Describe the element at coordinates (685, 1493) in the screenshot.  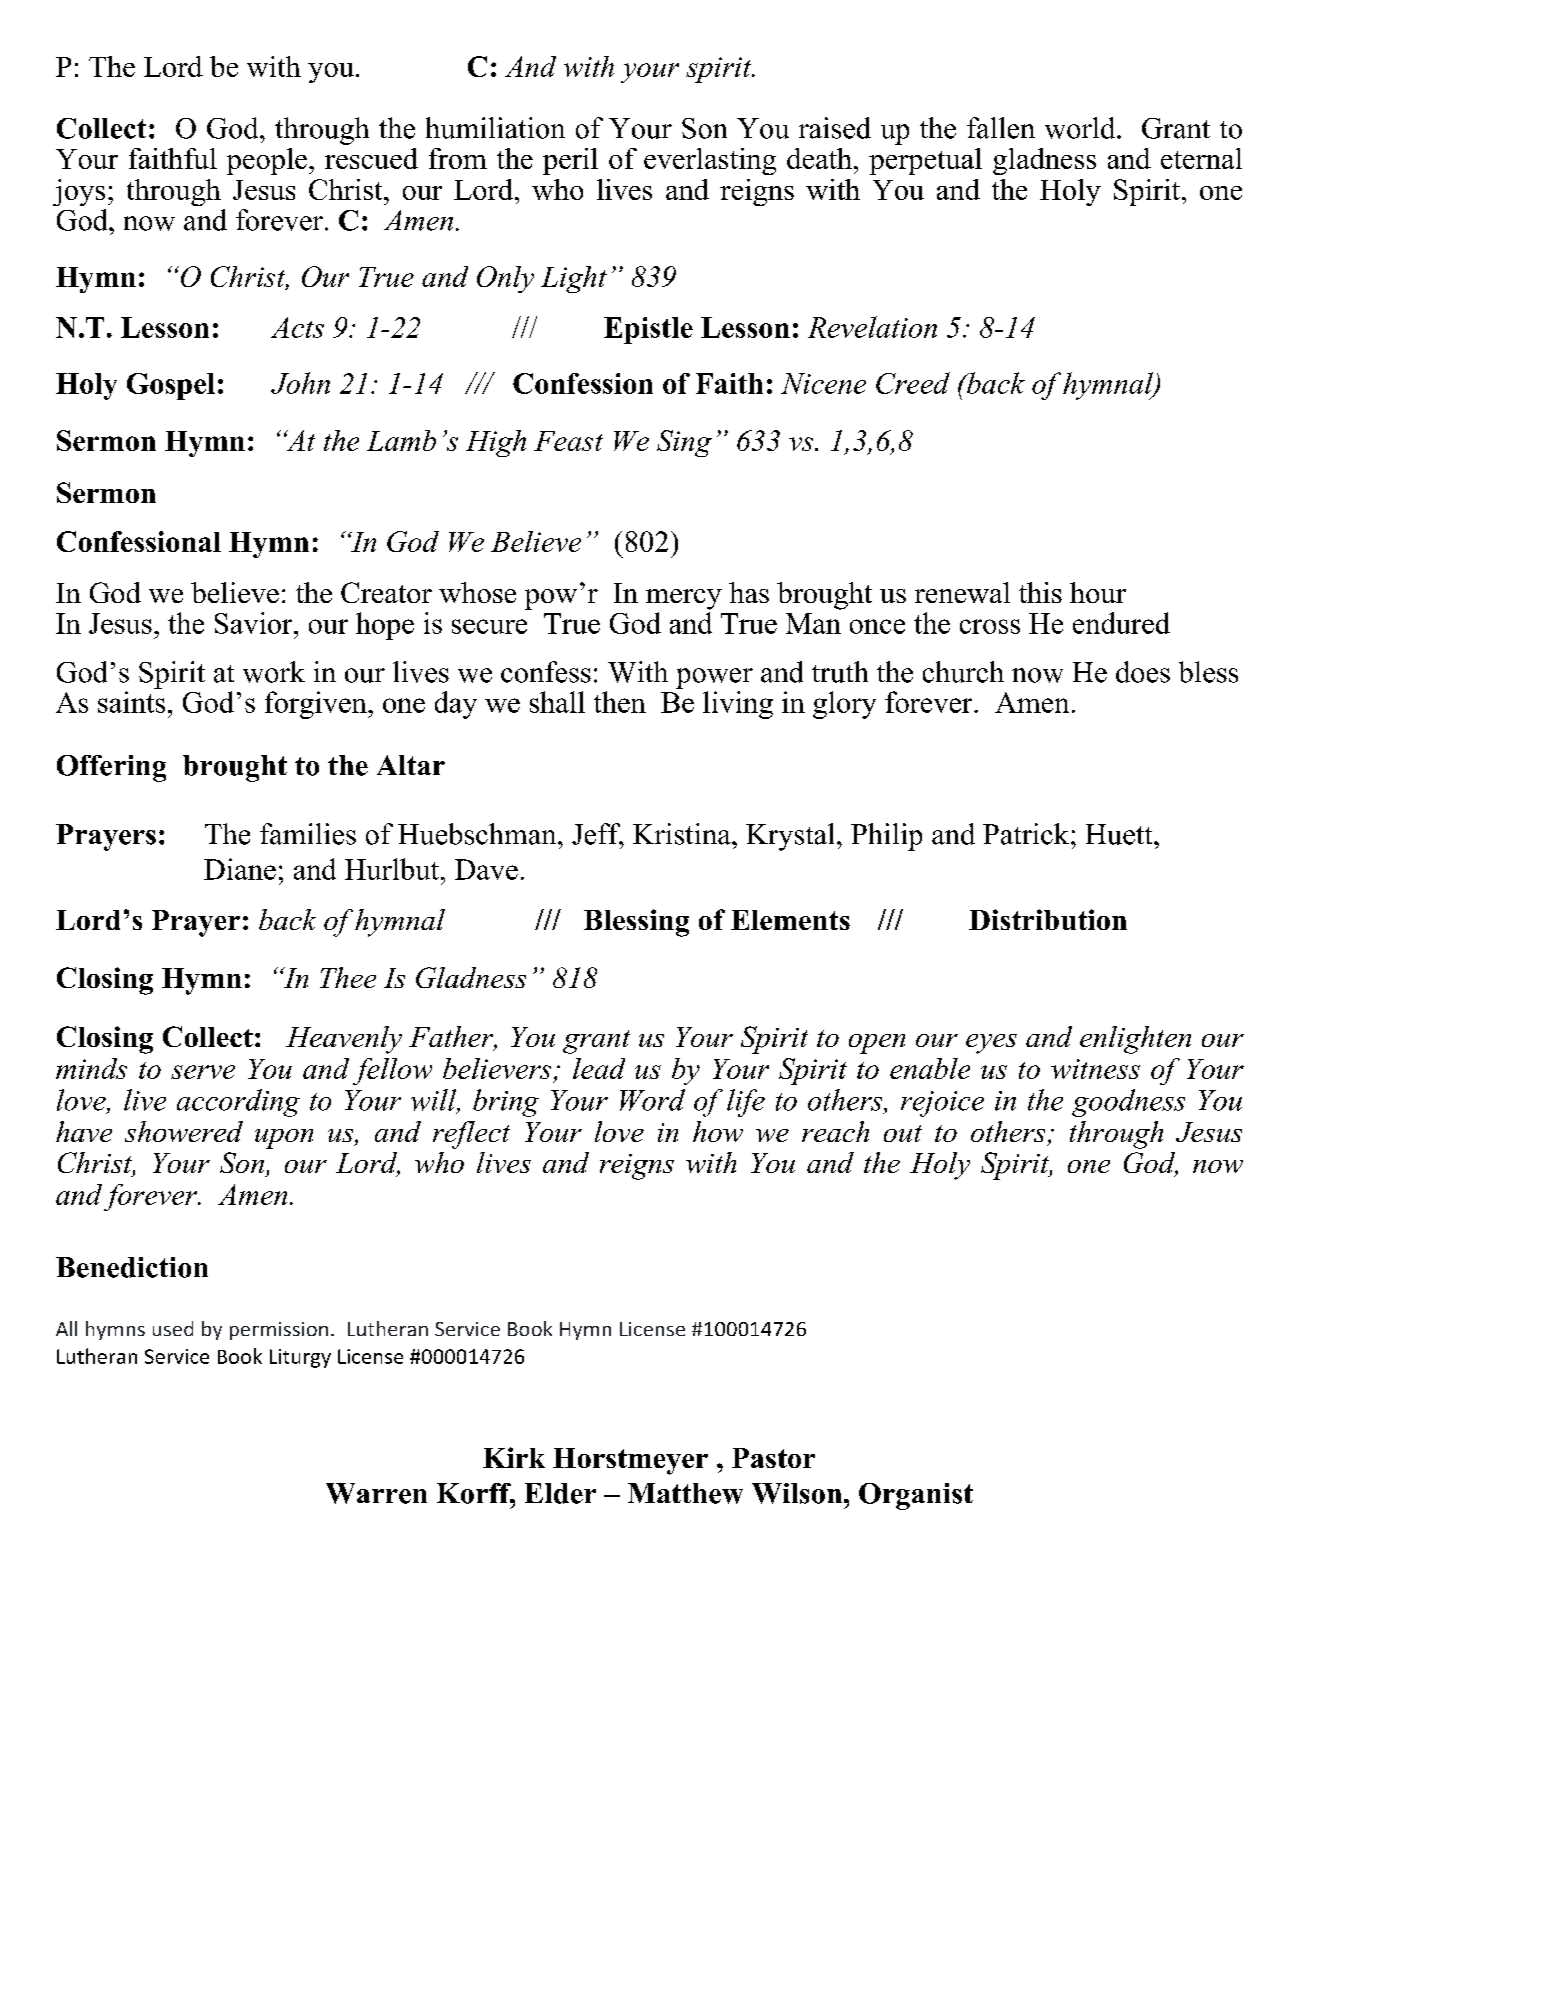
I see `Matthew` at that location.
